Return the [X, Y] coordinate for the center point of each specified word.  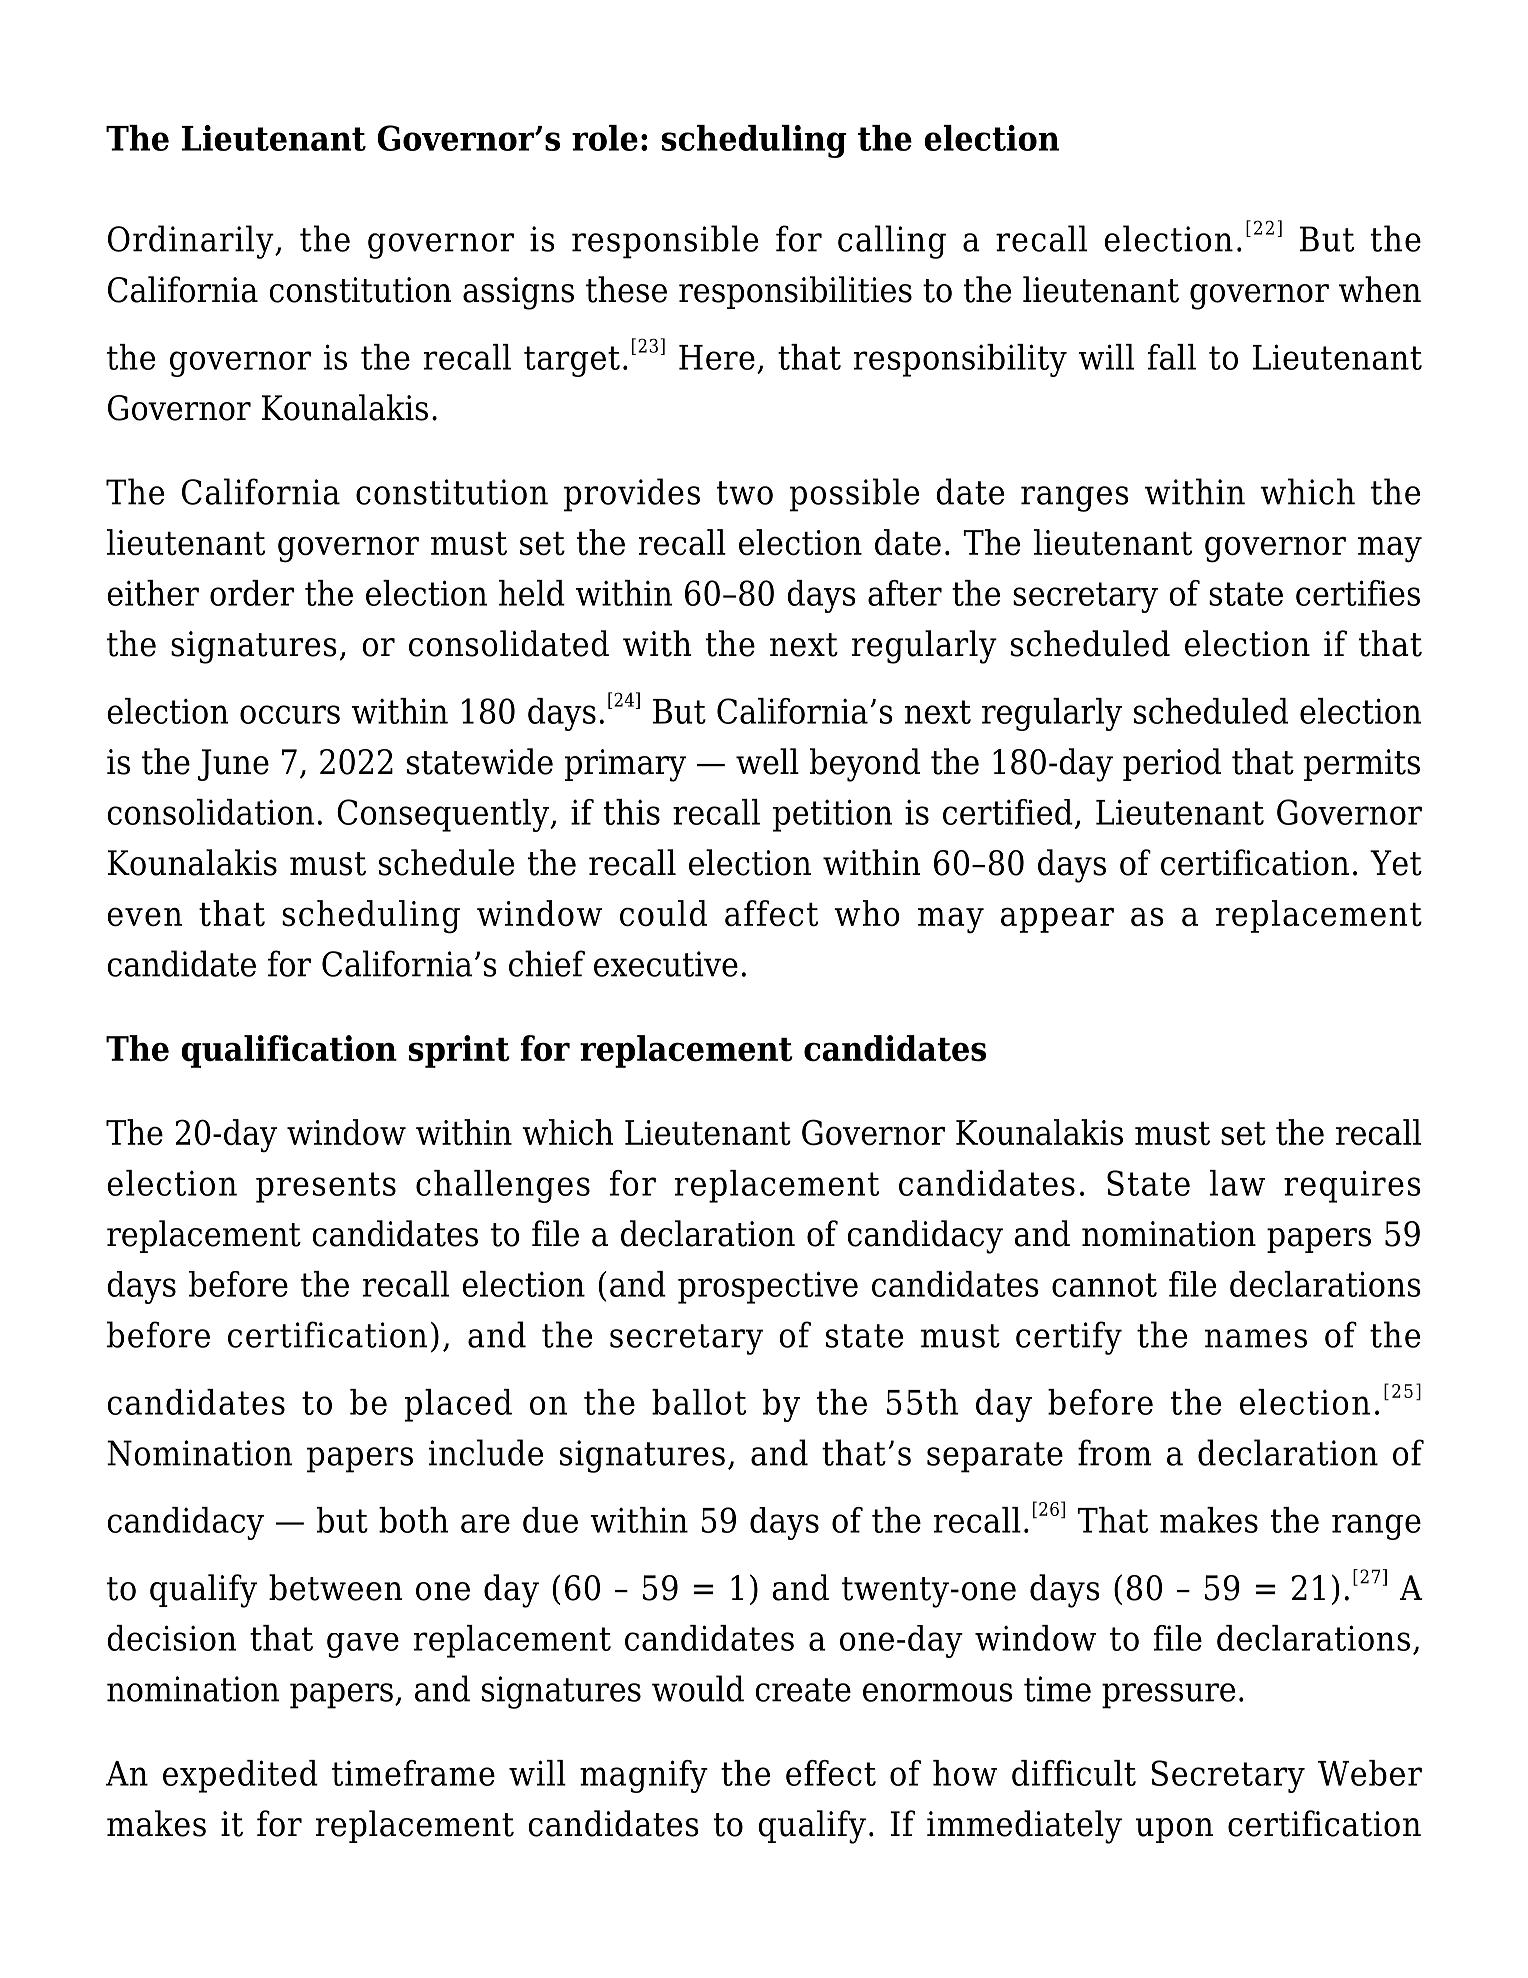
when [1380, 289]
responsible [665, 242]
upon [1174, 1830]
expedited [240, 1776]
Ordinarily [192, 242]
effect [831, 1773]
